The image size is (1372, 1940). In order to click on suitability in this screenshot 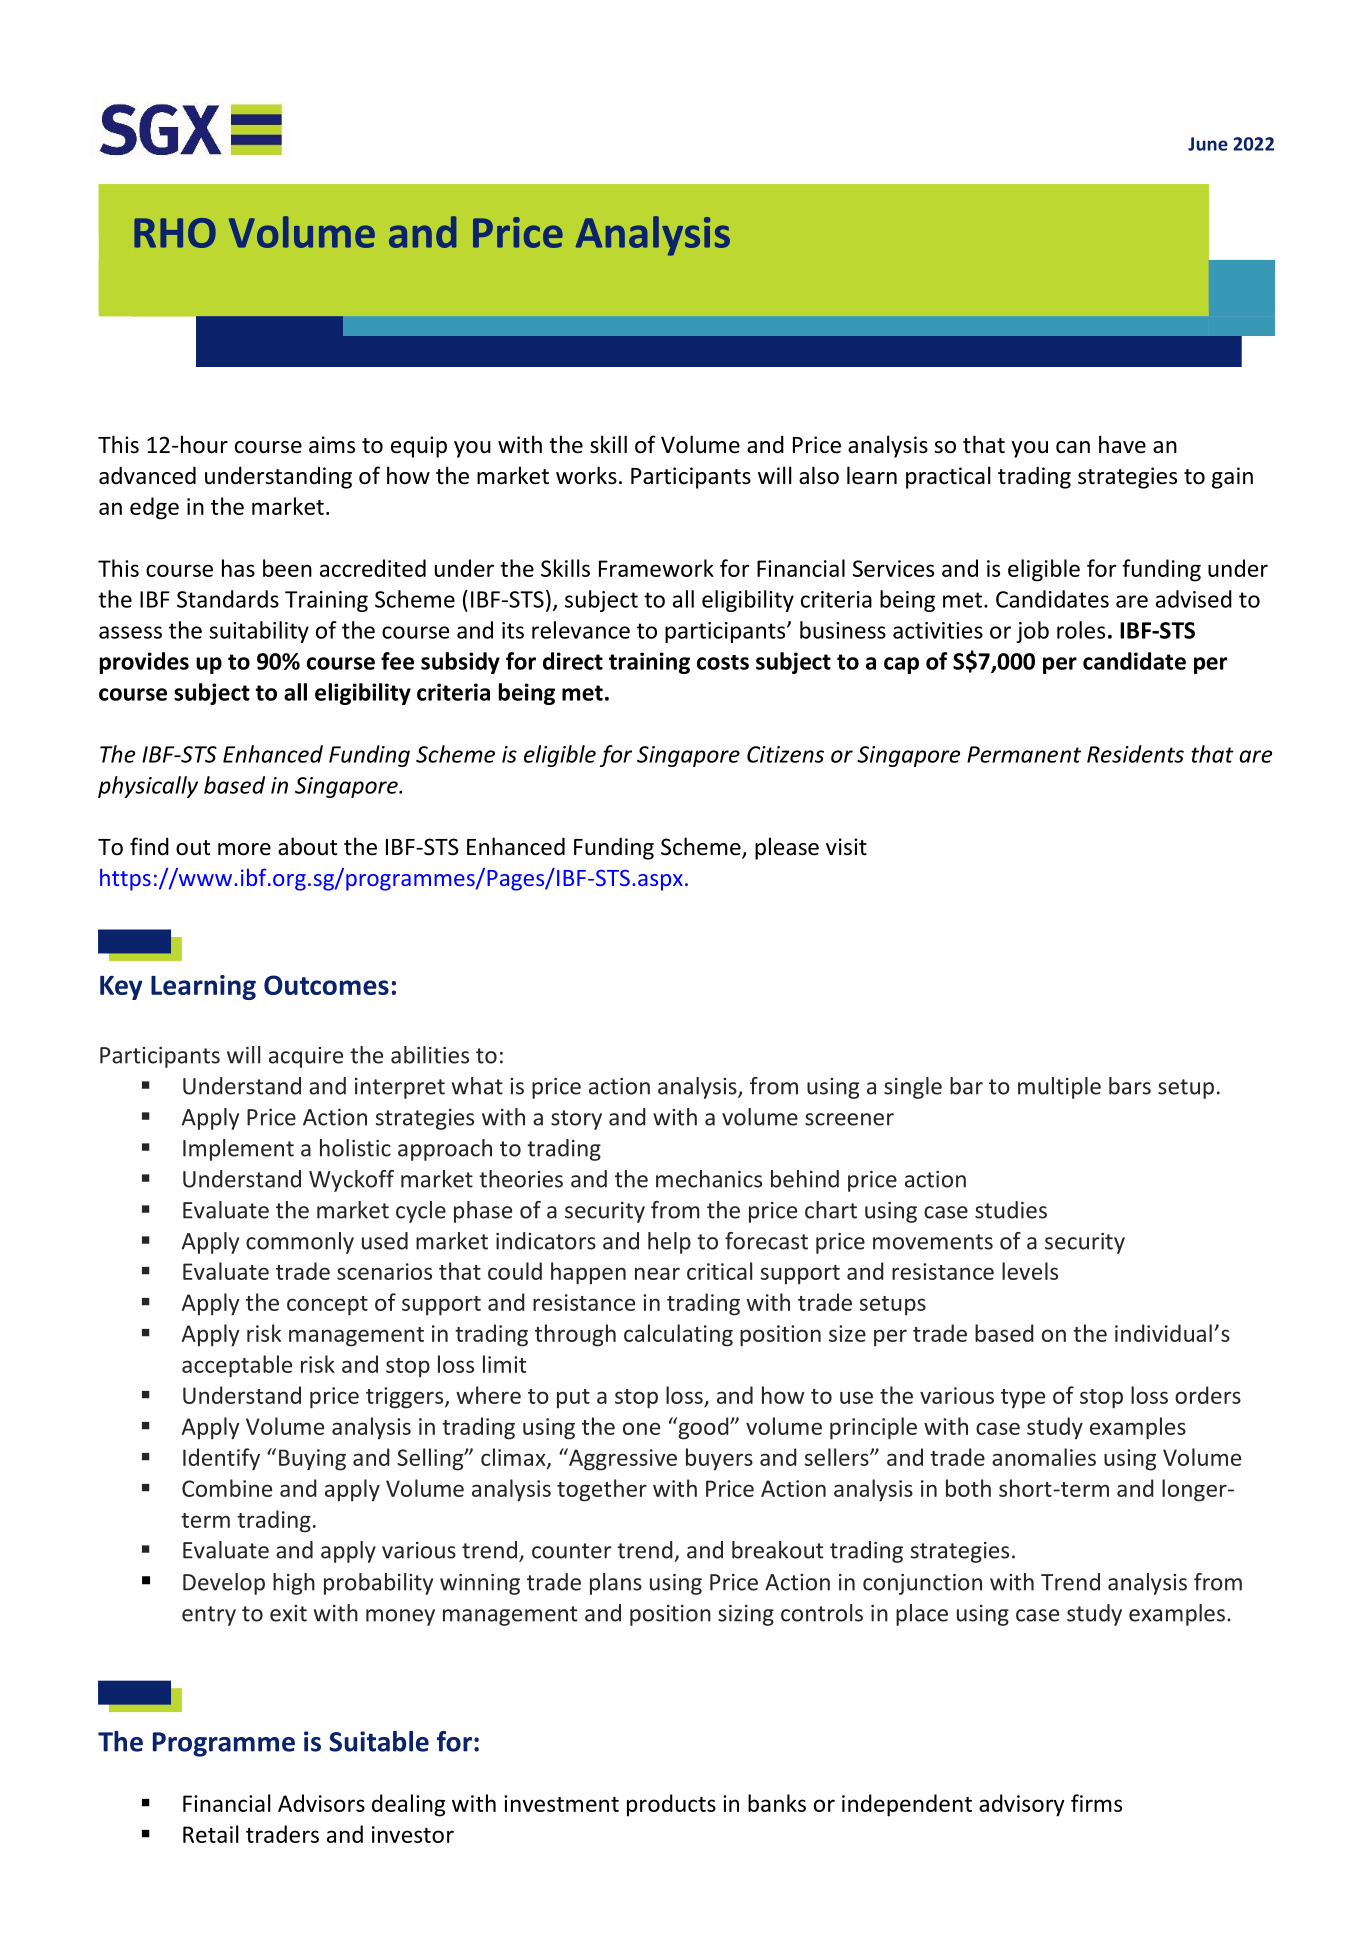, I will do `click(259, 632)`.
